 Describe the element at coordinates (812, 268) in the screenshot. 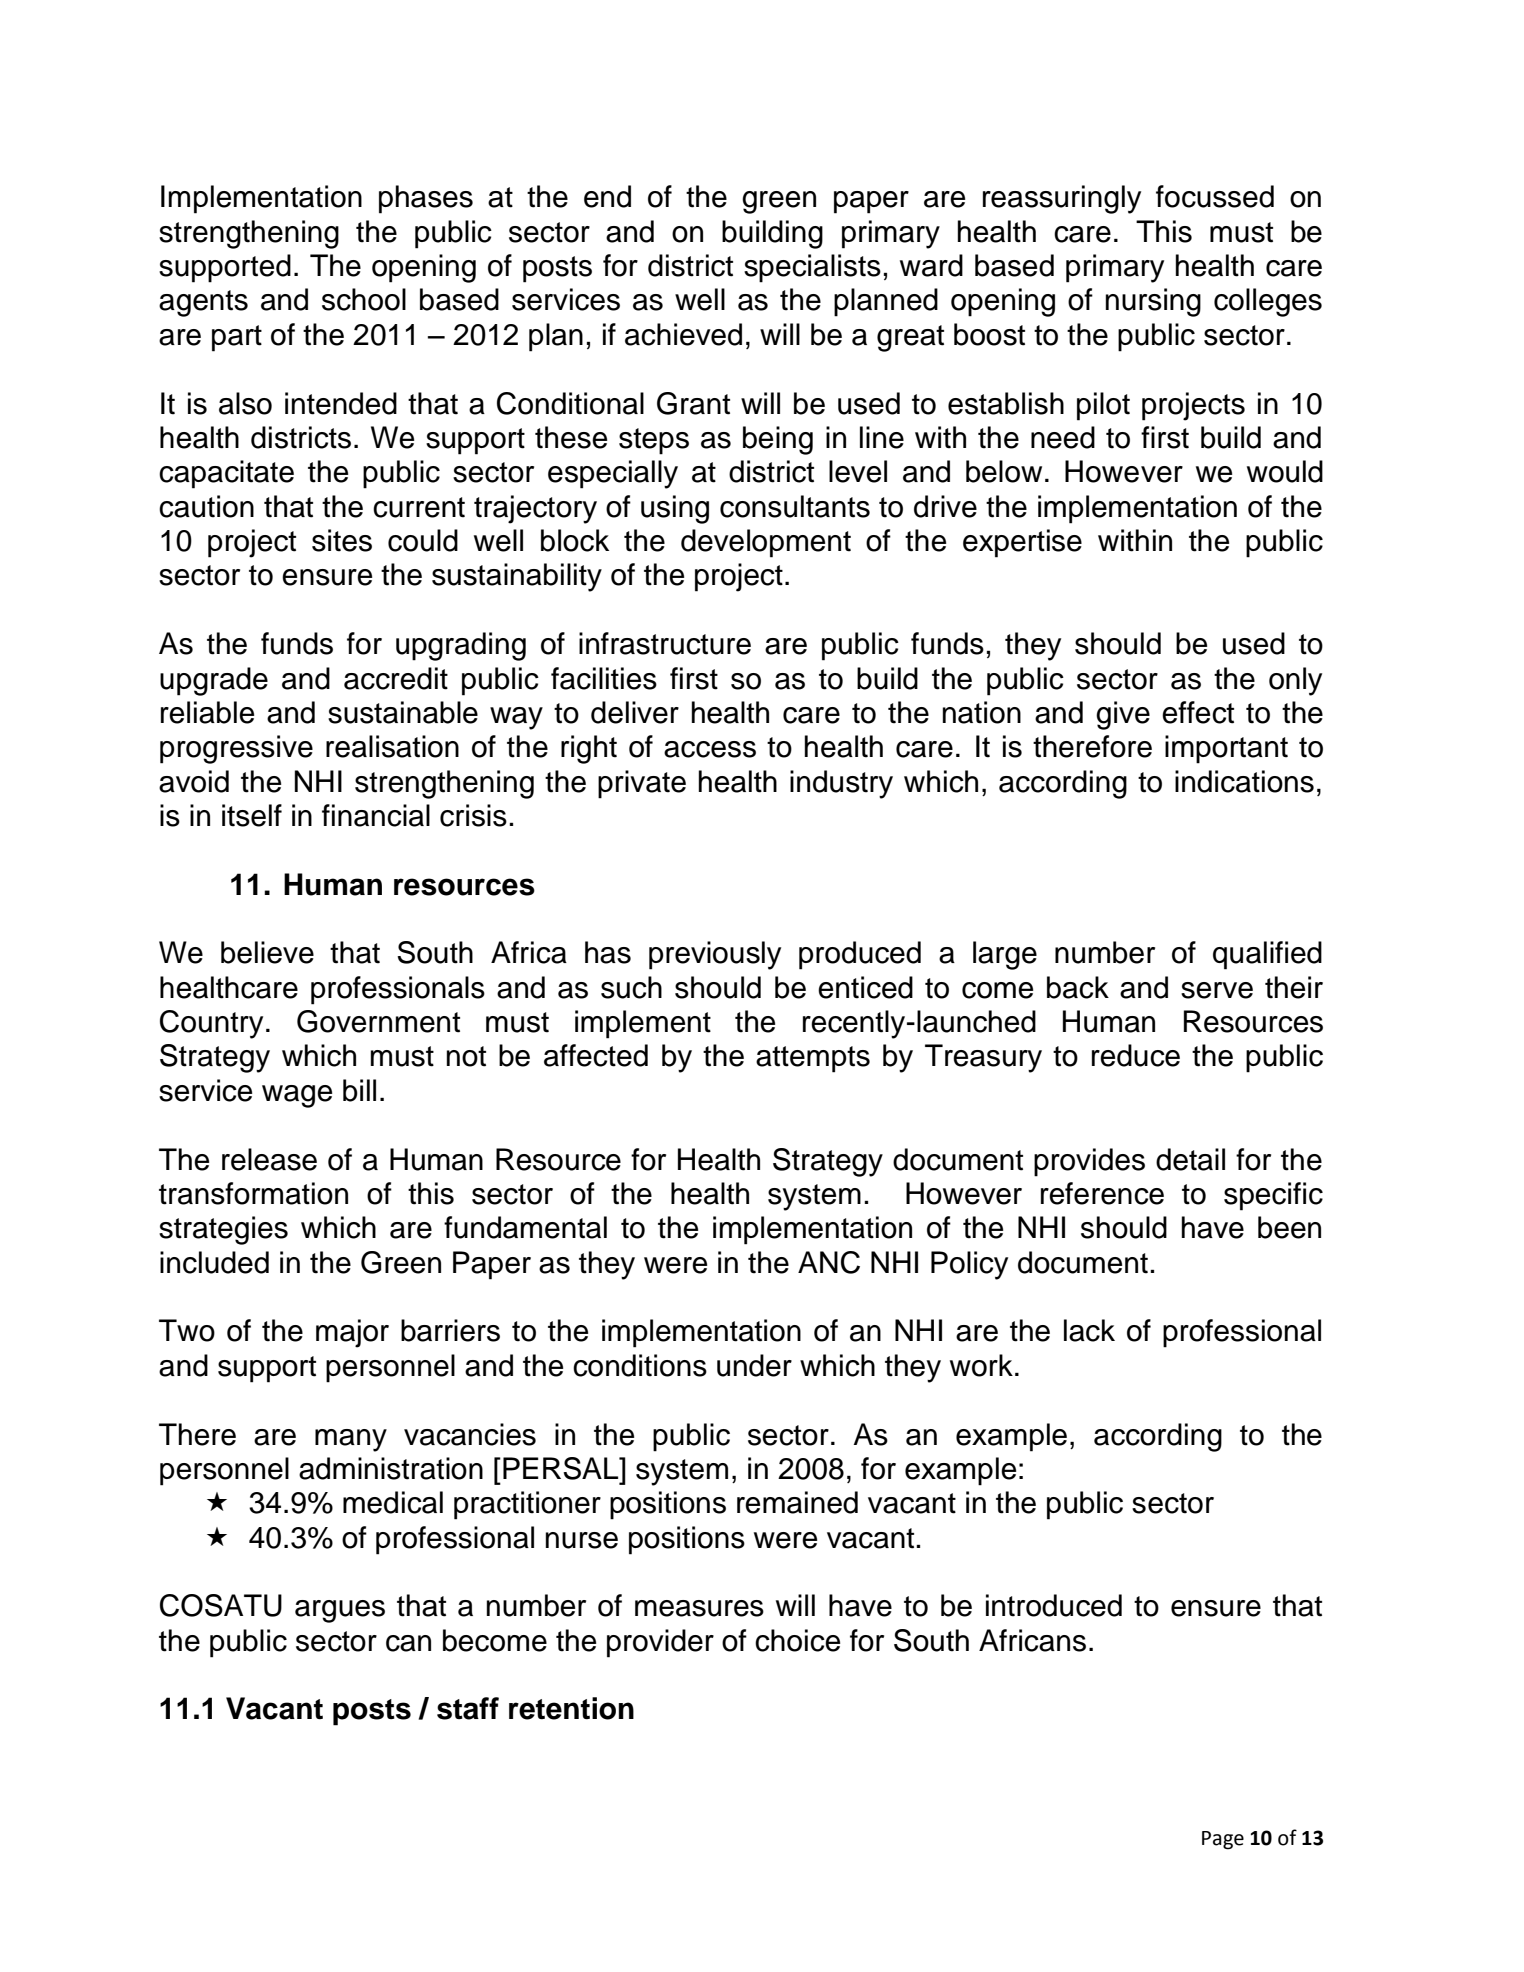

I see `specialists` at that location.
